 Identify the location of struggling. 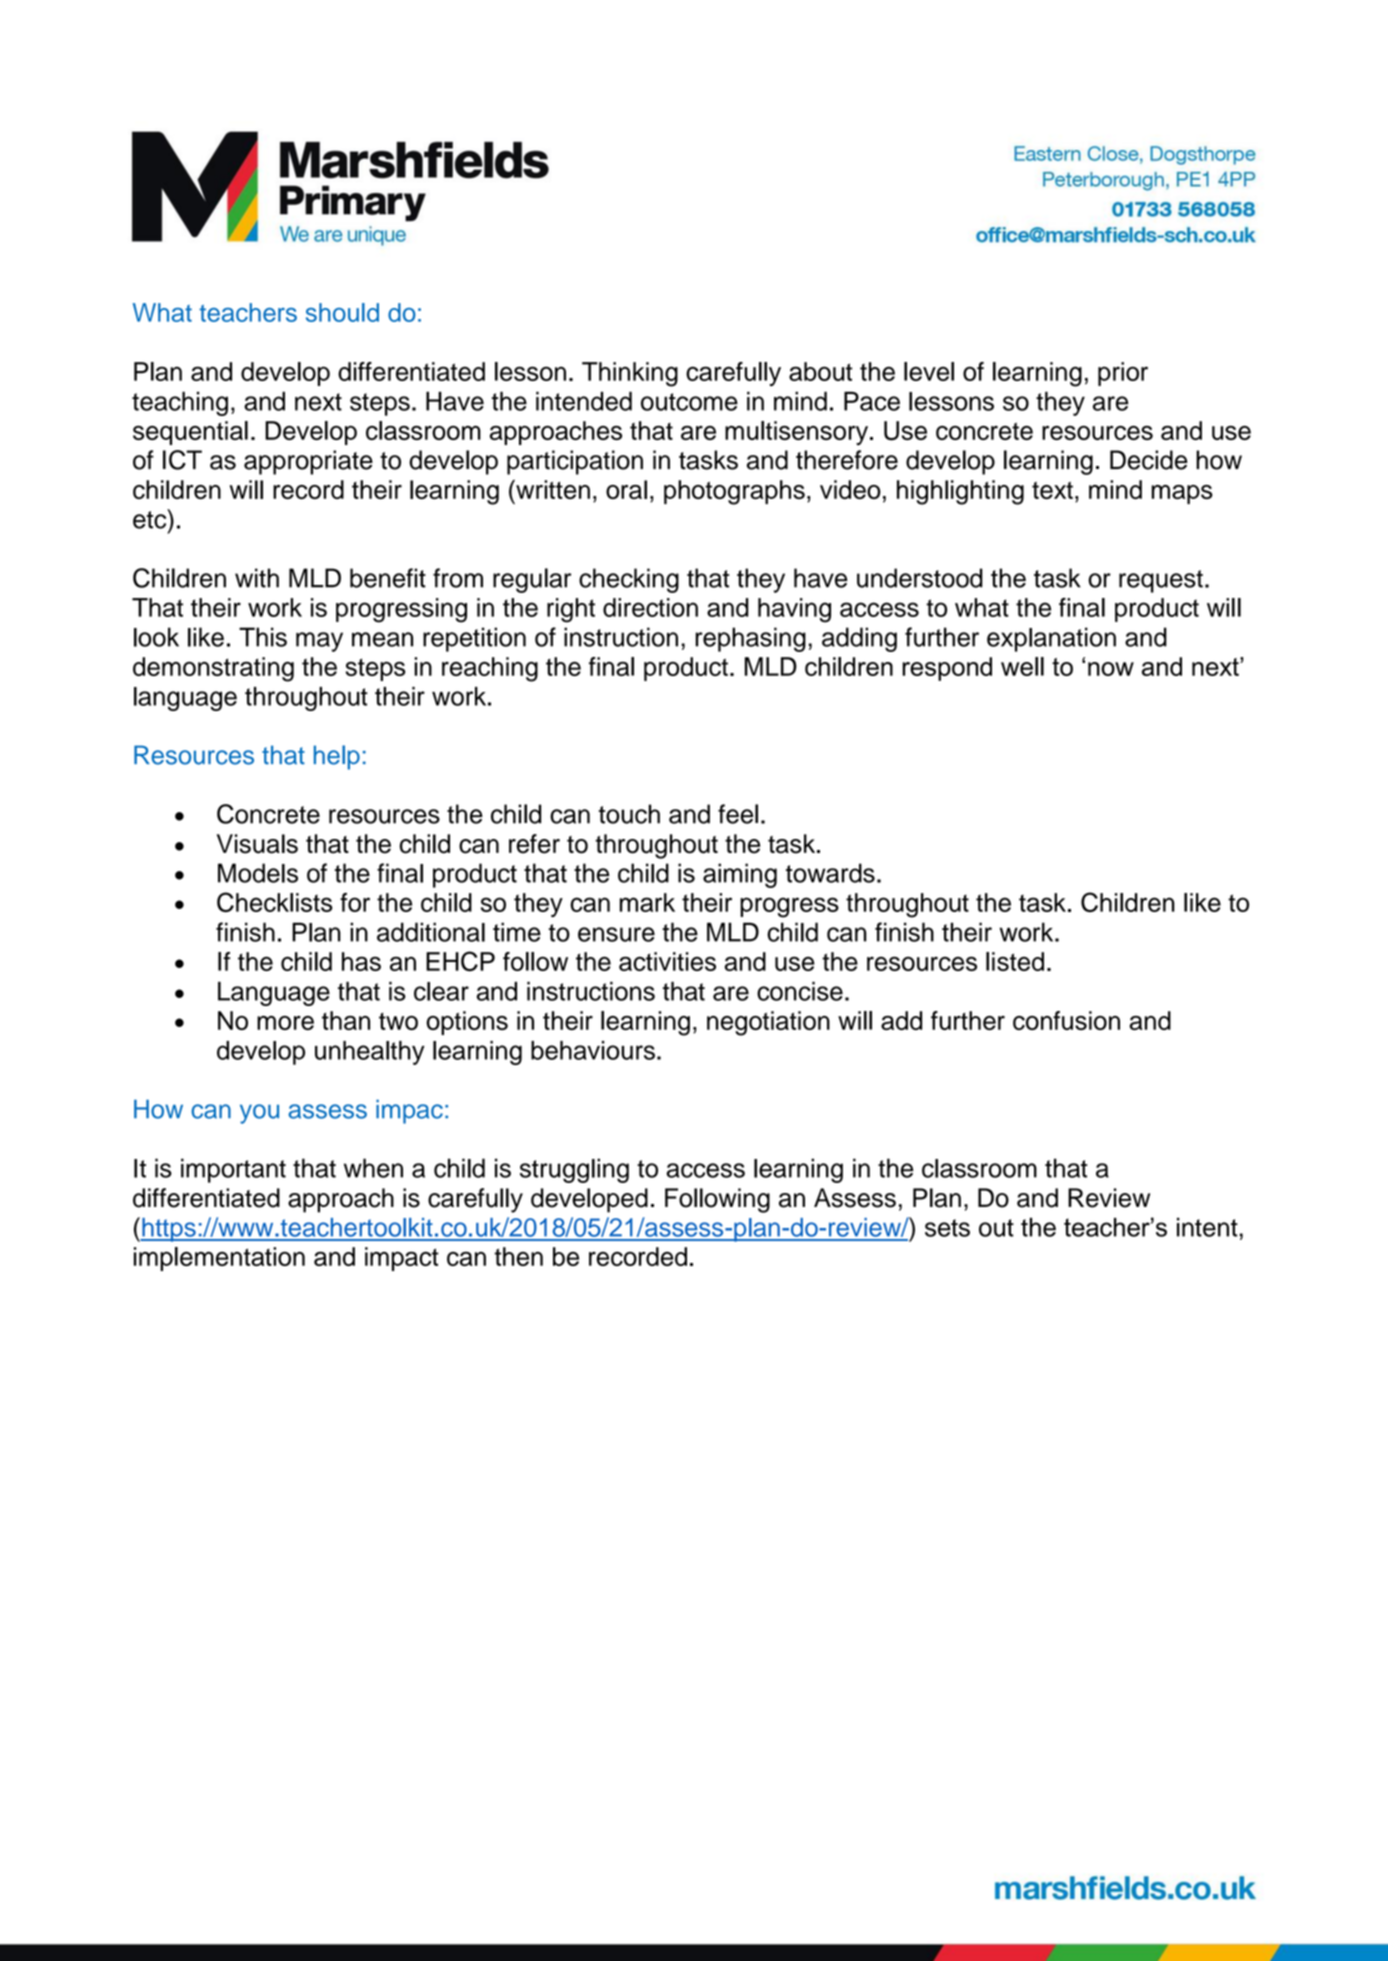
(574, 1170).
